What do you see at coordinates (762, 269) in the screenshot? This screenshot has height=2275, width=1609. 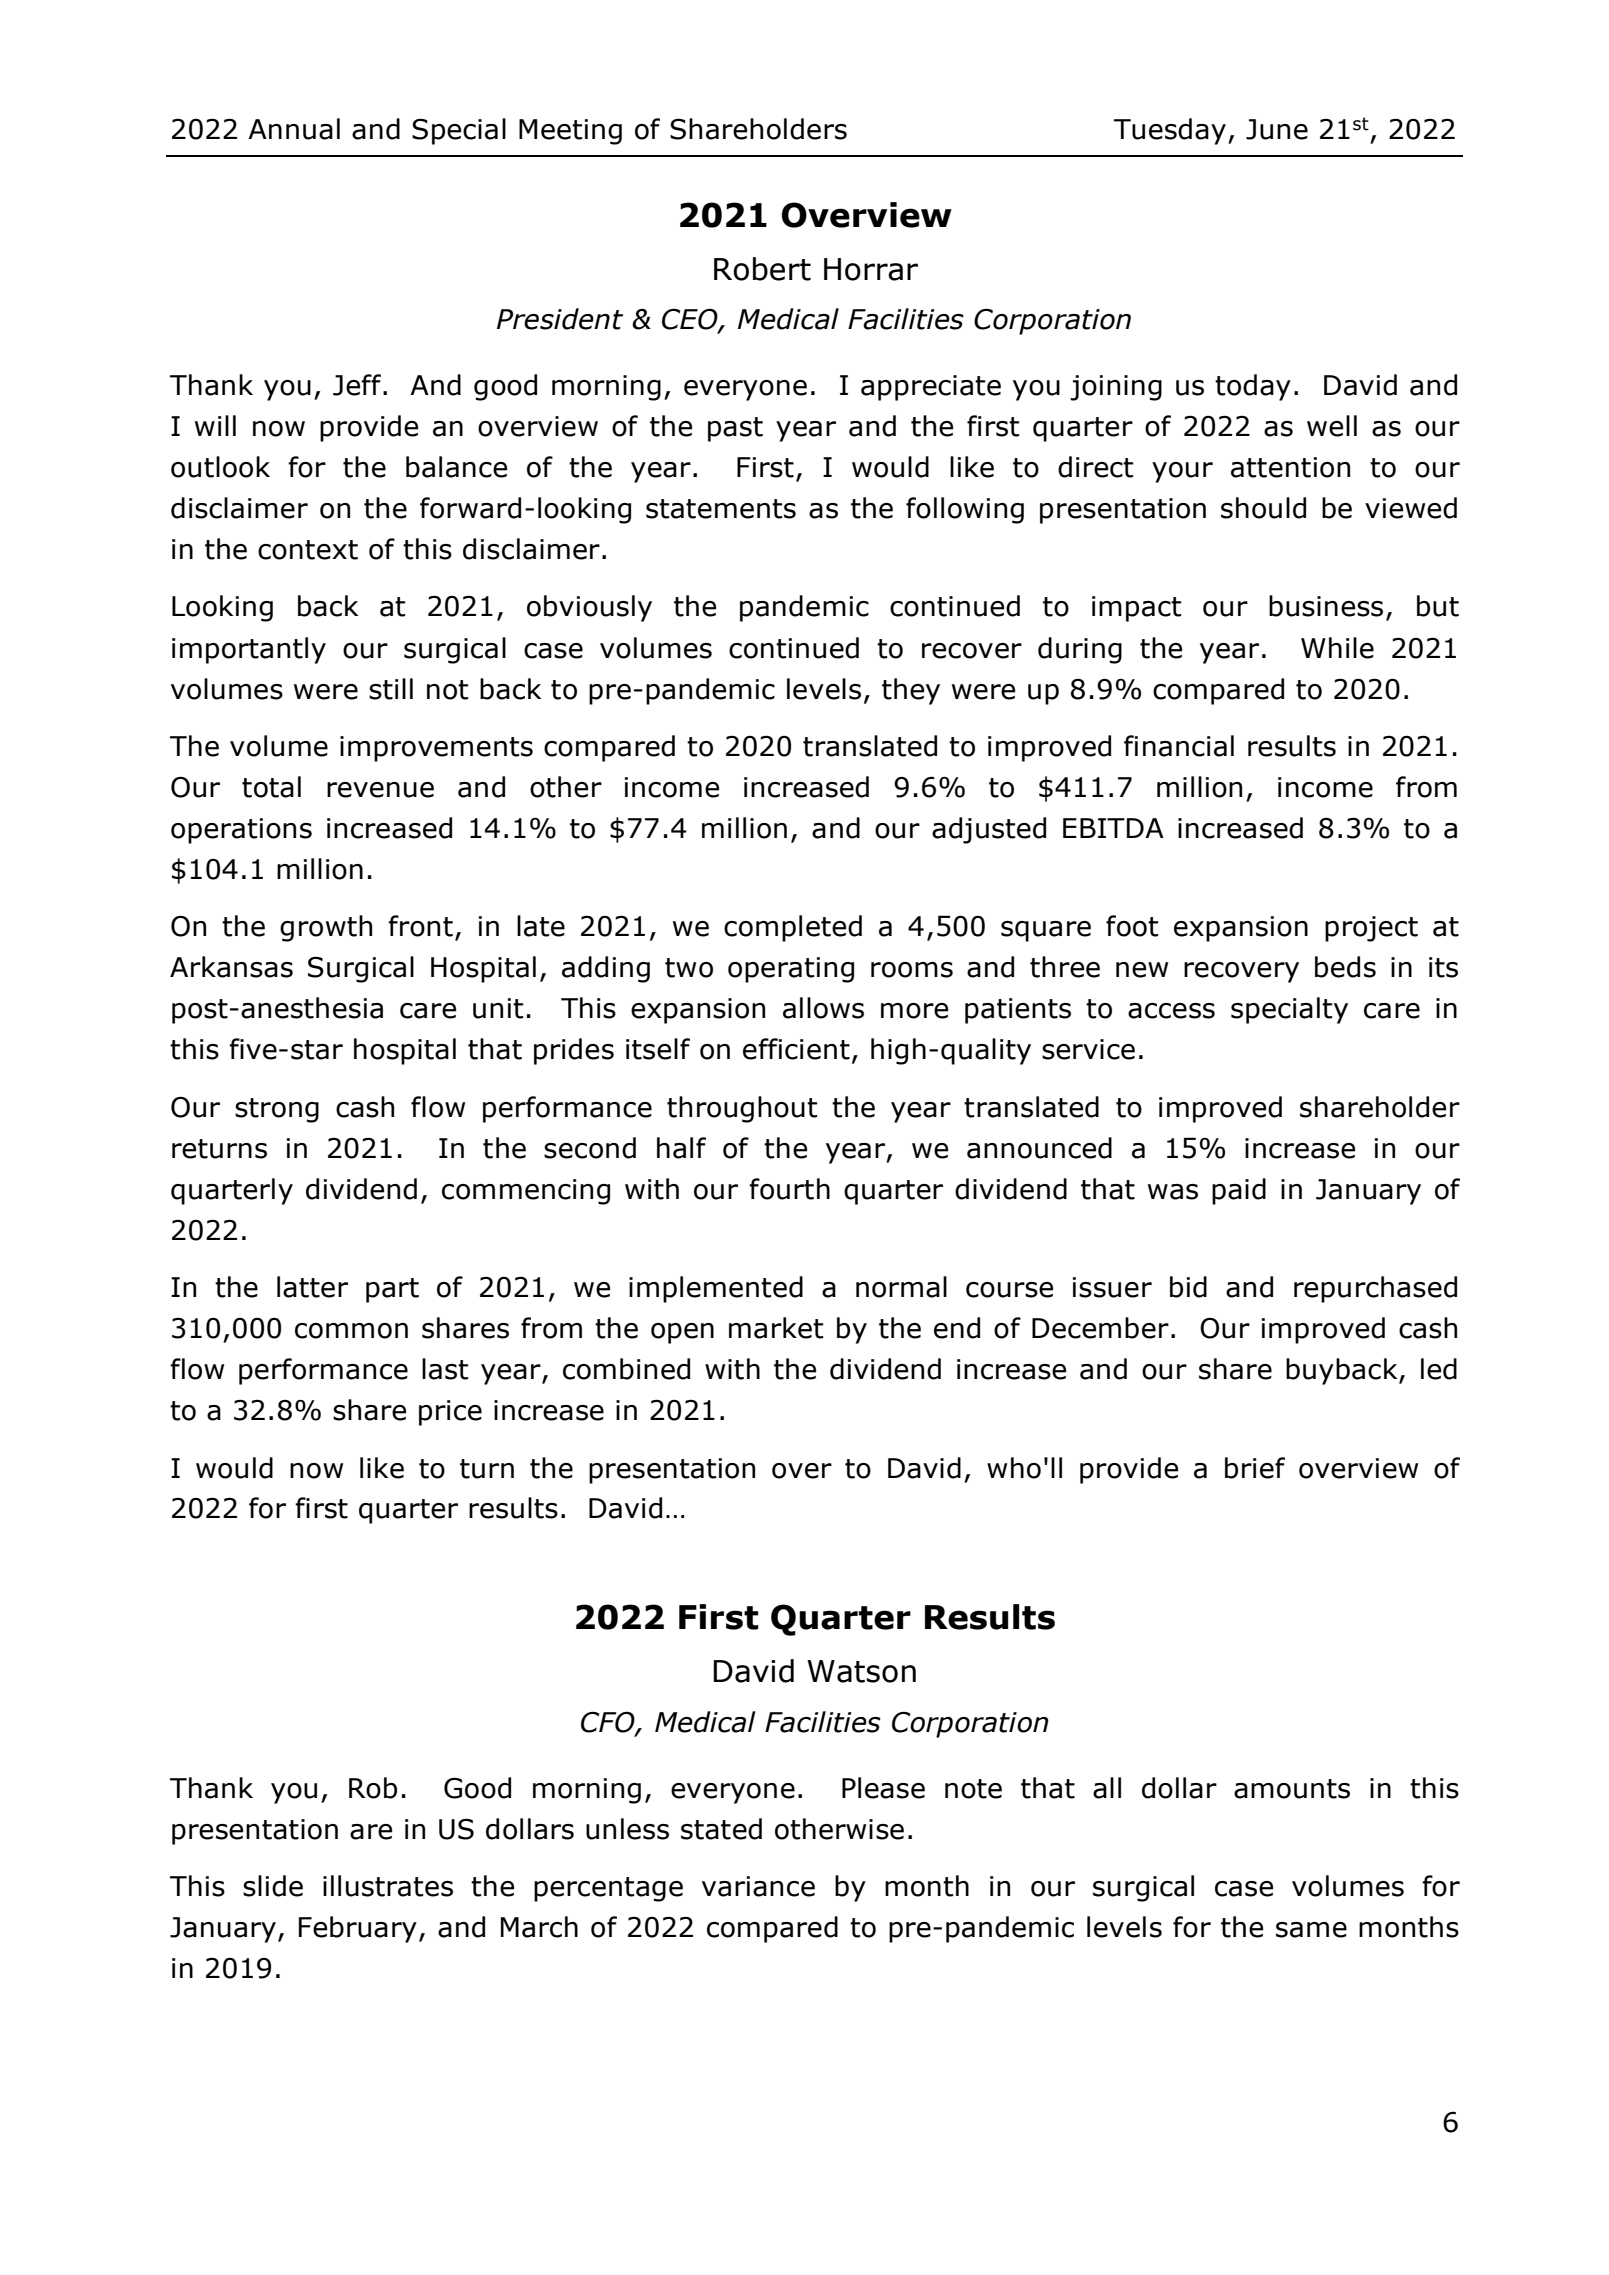 I see `Robert` at bounding box center [762, 269].
